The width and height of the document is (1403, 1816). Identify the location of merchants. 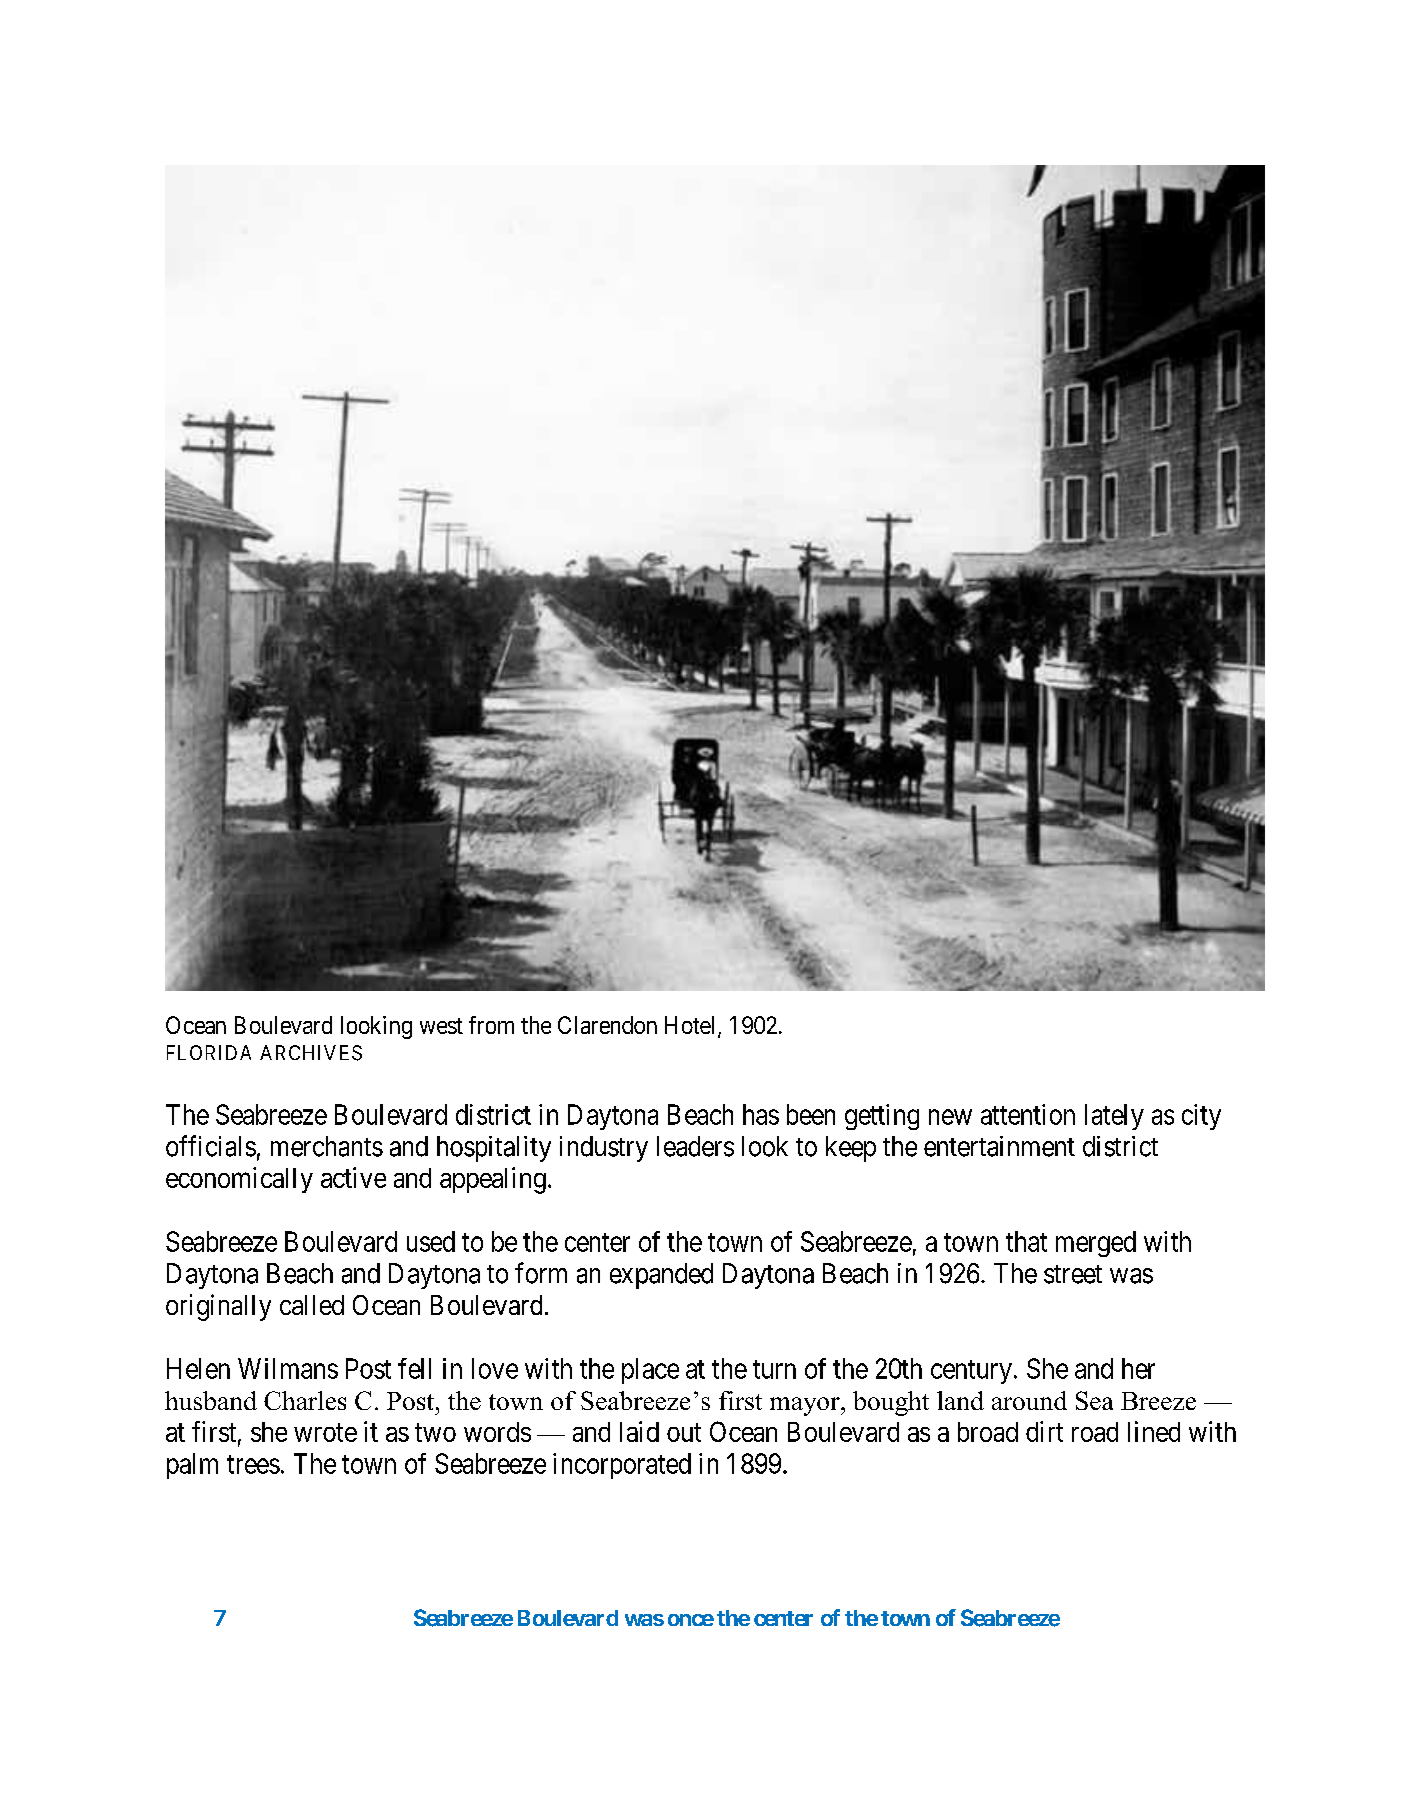
(327, 1146).
